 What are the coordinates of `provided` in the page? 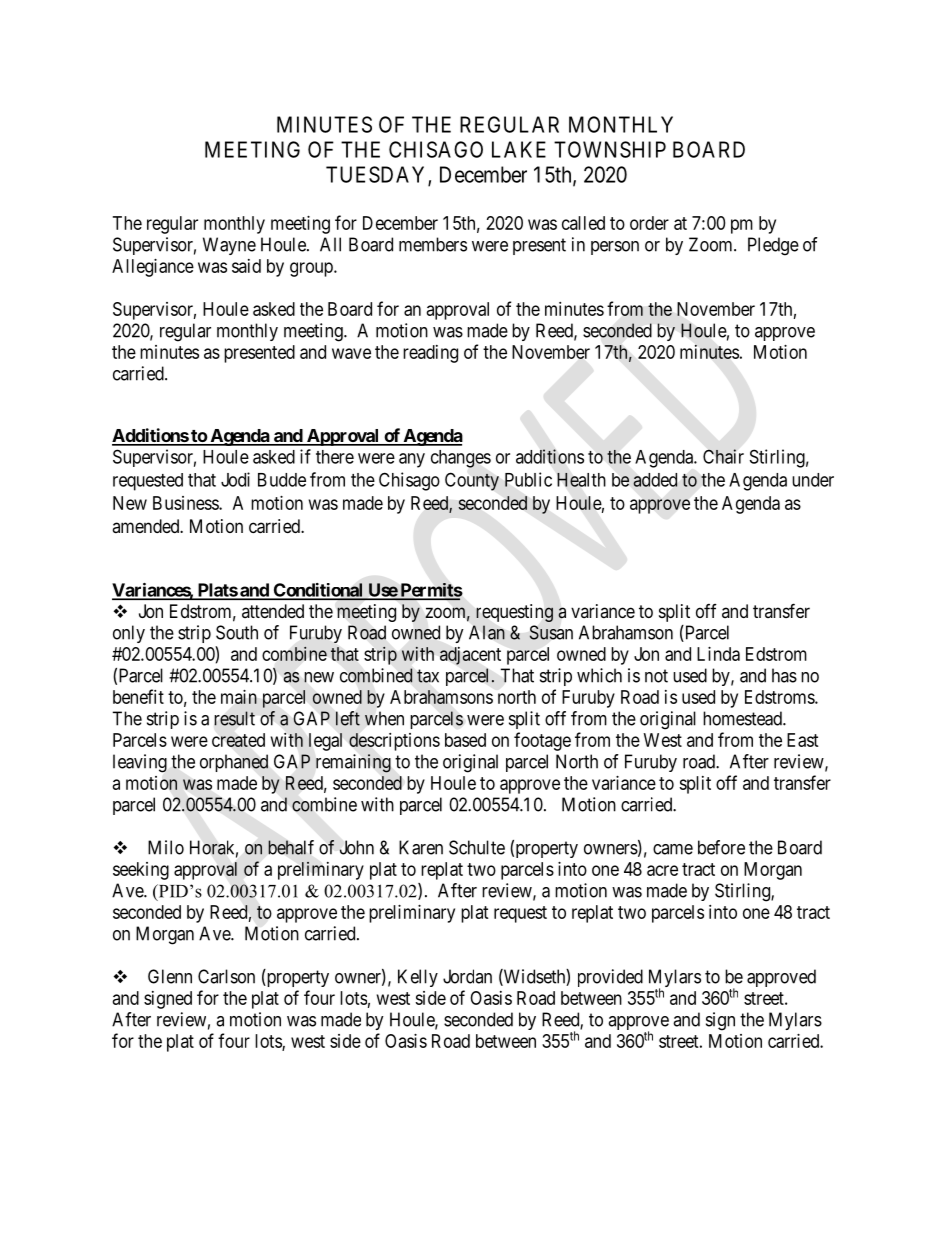 It's located at (610, 978).
